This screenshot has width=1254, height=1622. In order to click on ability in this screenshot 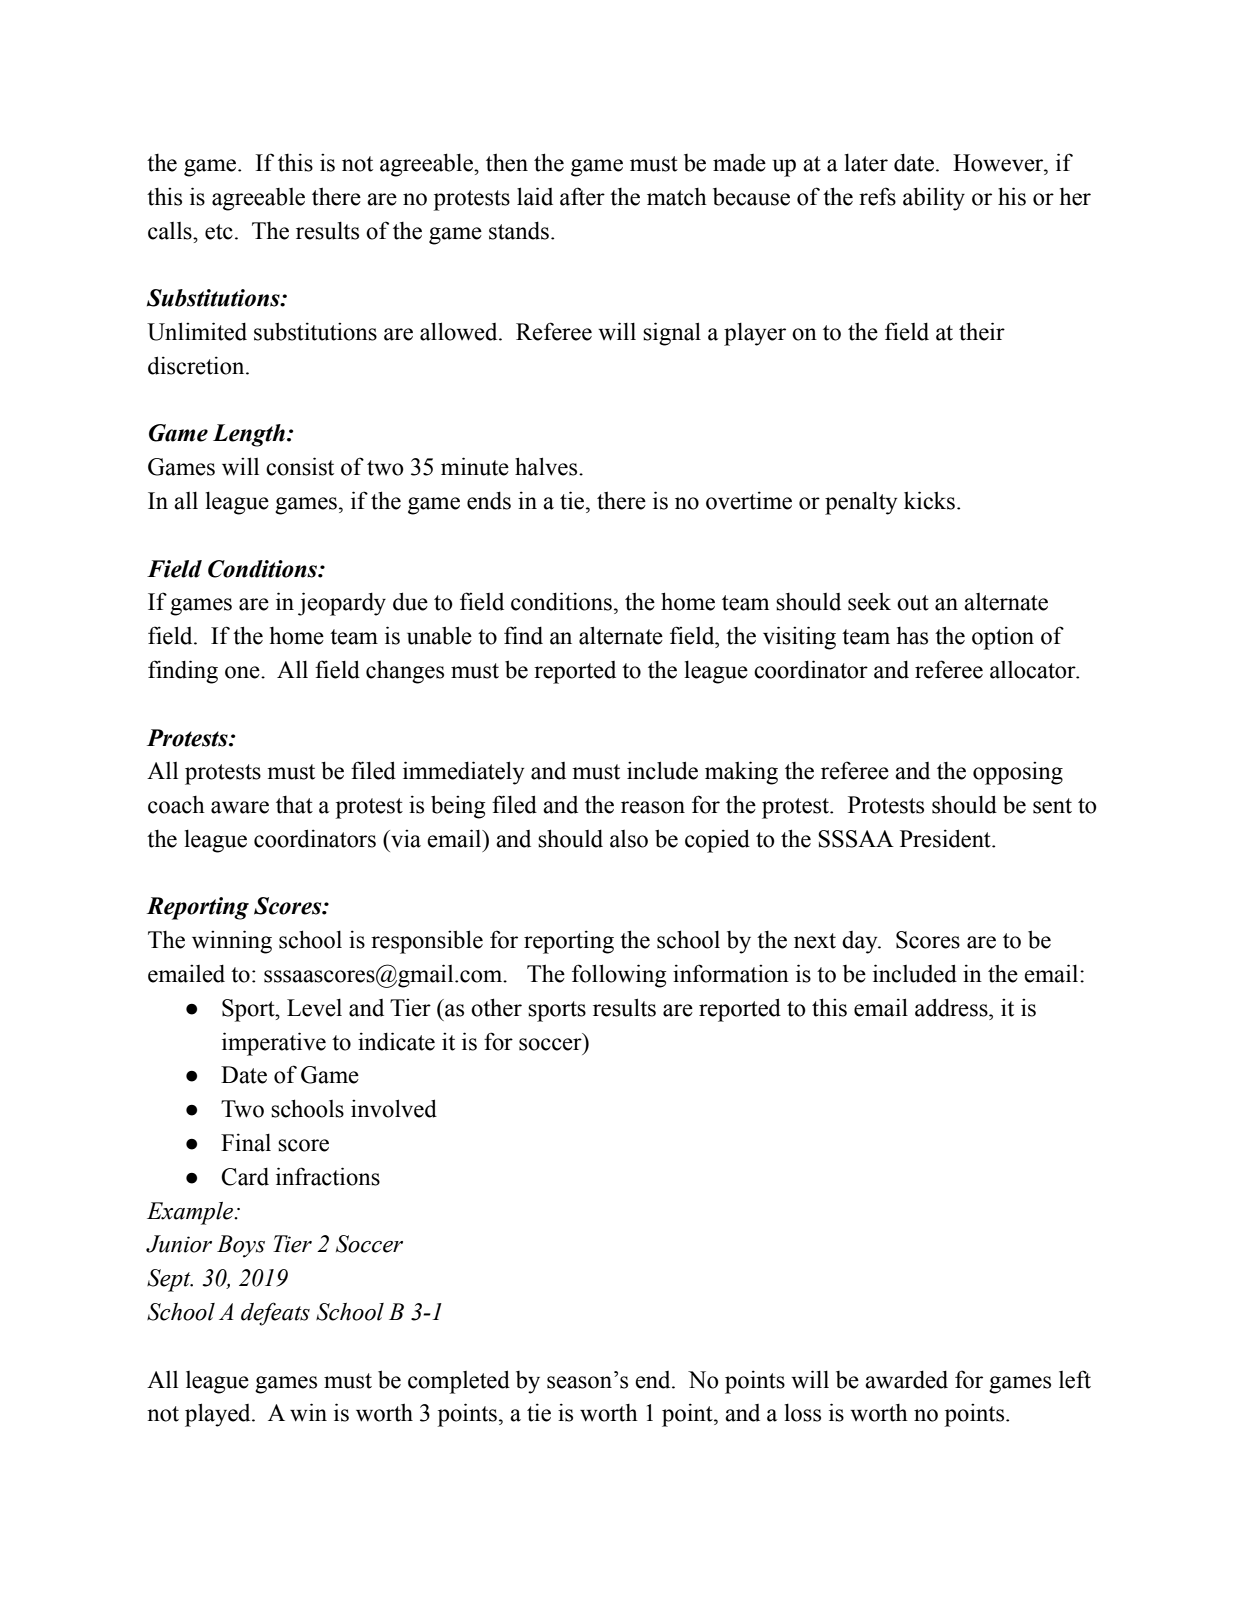, I will do `click(934, 199)`.
